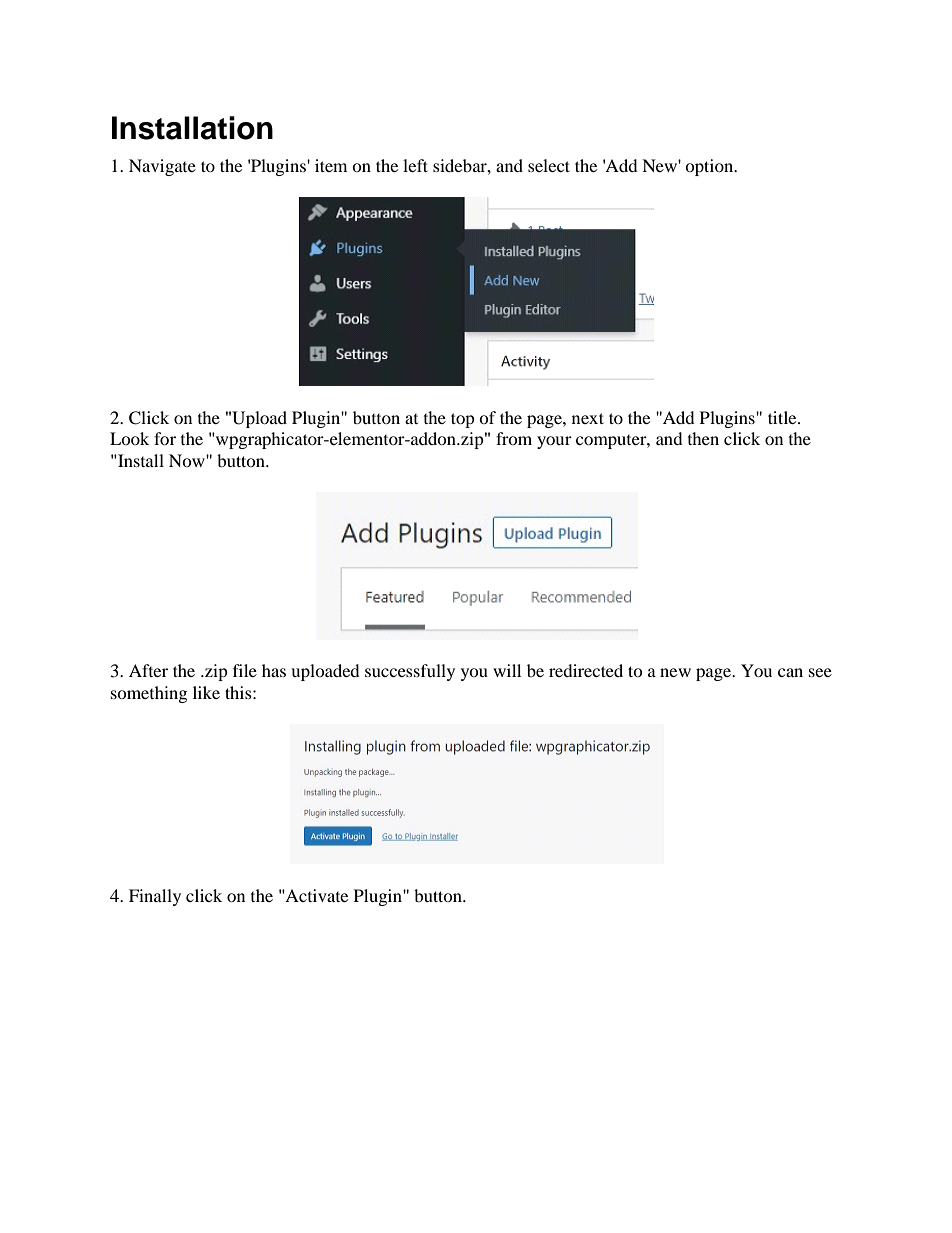 This image has width=952, height=1233. What do you see at coordinates (703, 438) in the image?
I see `then` at bounding box center [703, 438].
